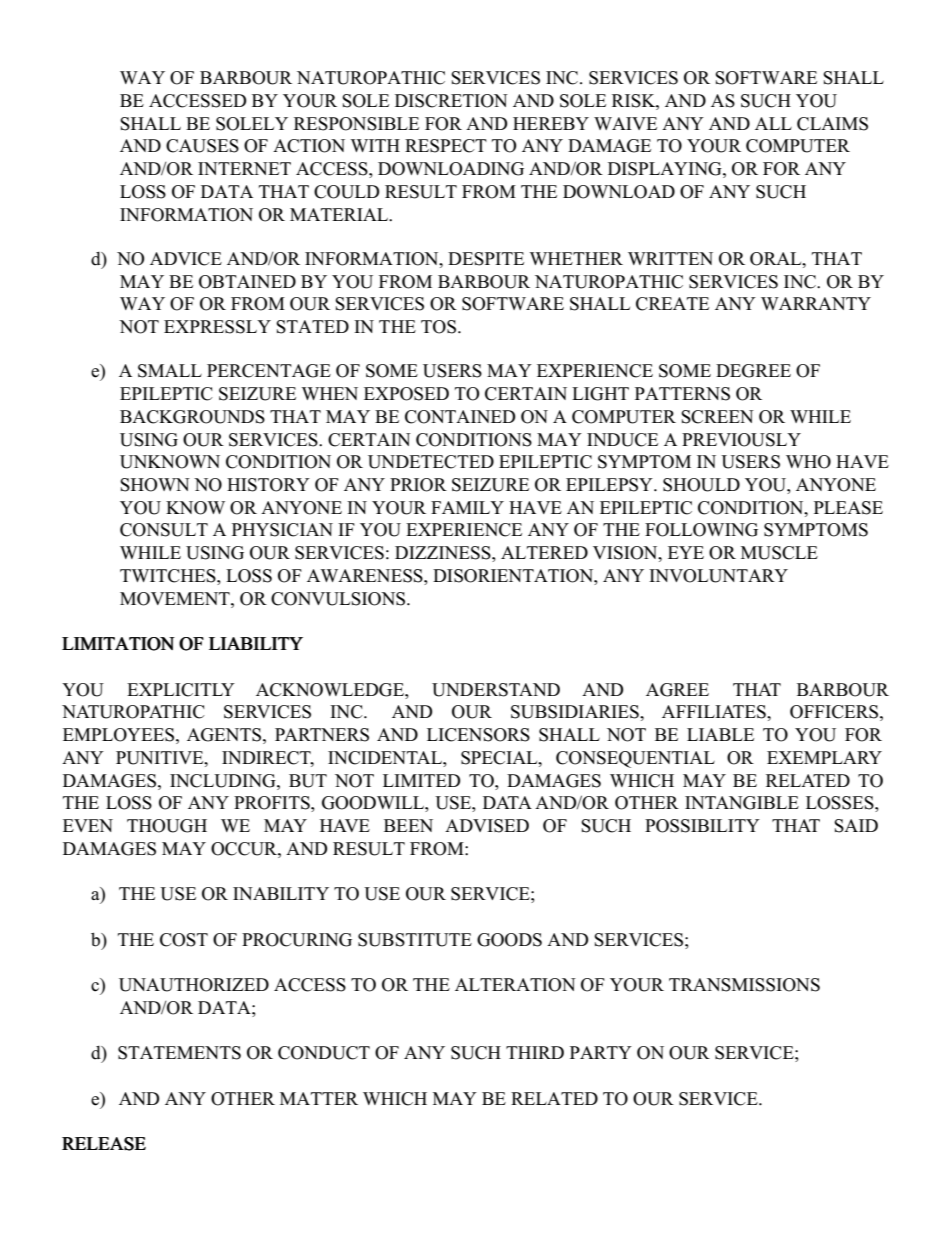 The image size is (952, 1233). Describe the element at coordinates (179, 1053) in the document. I see `STATEMENTS` at that location.
